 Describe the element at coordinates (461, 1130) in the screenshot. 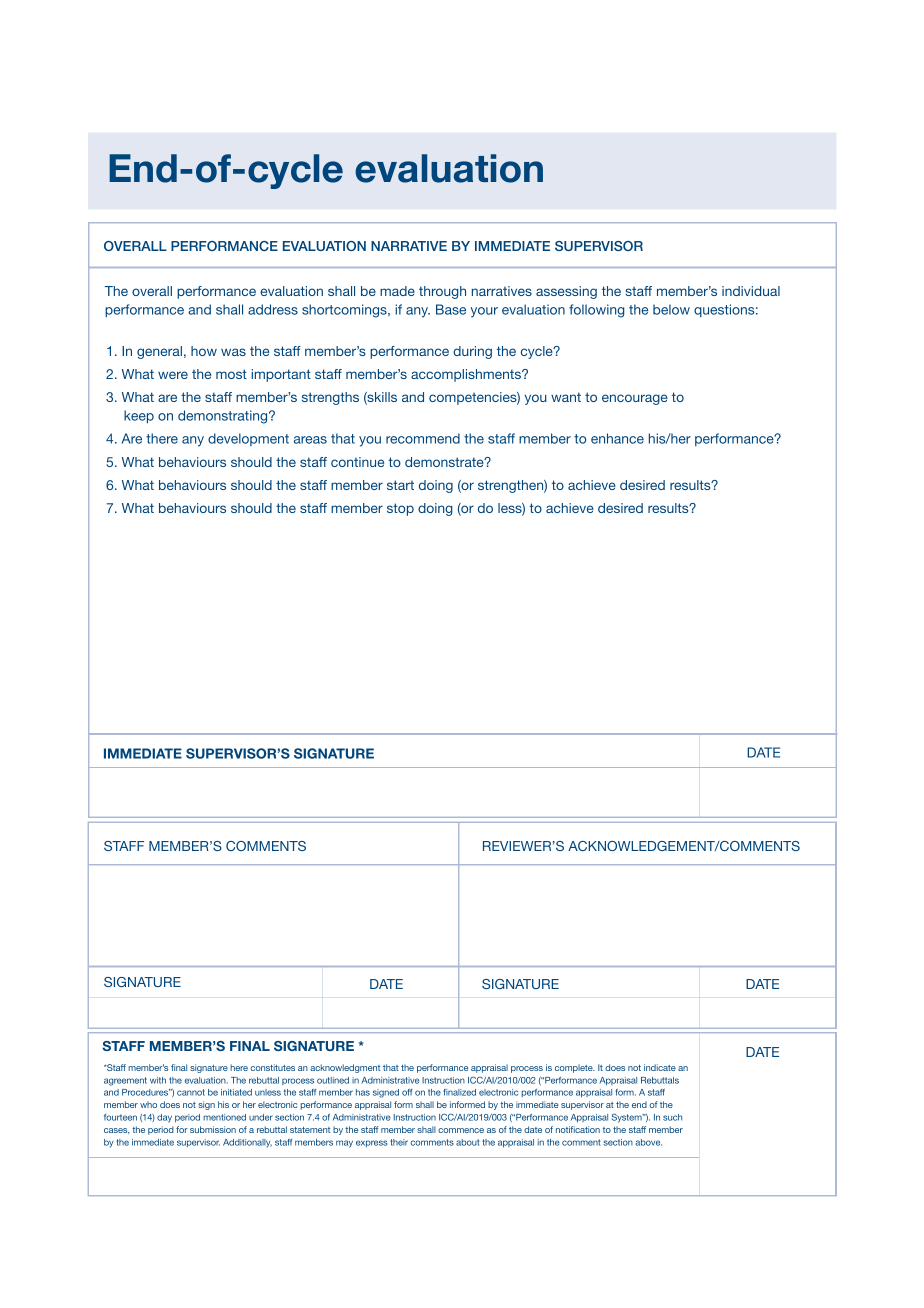

I see `commence` at that location.
